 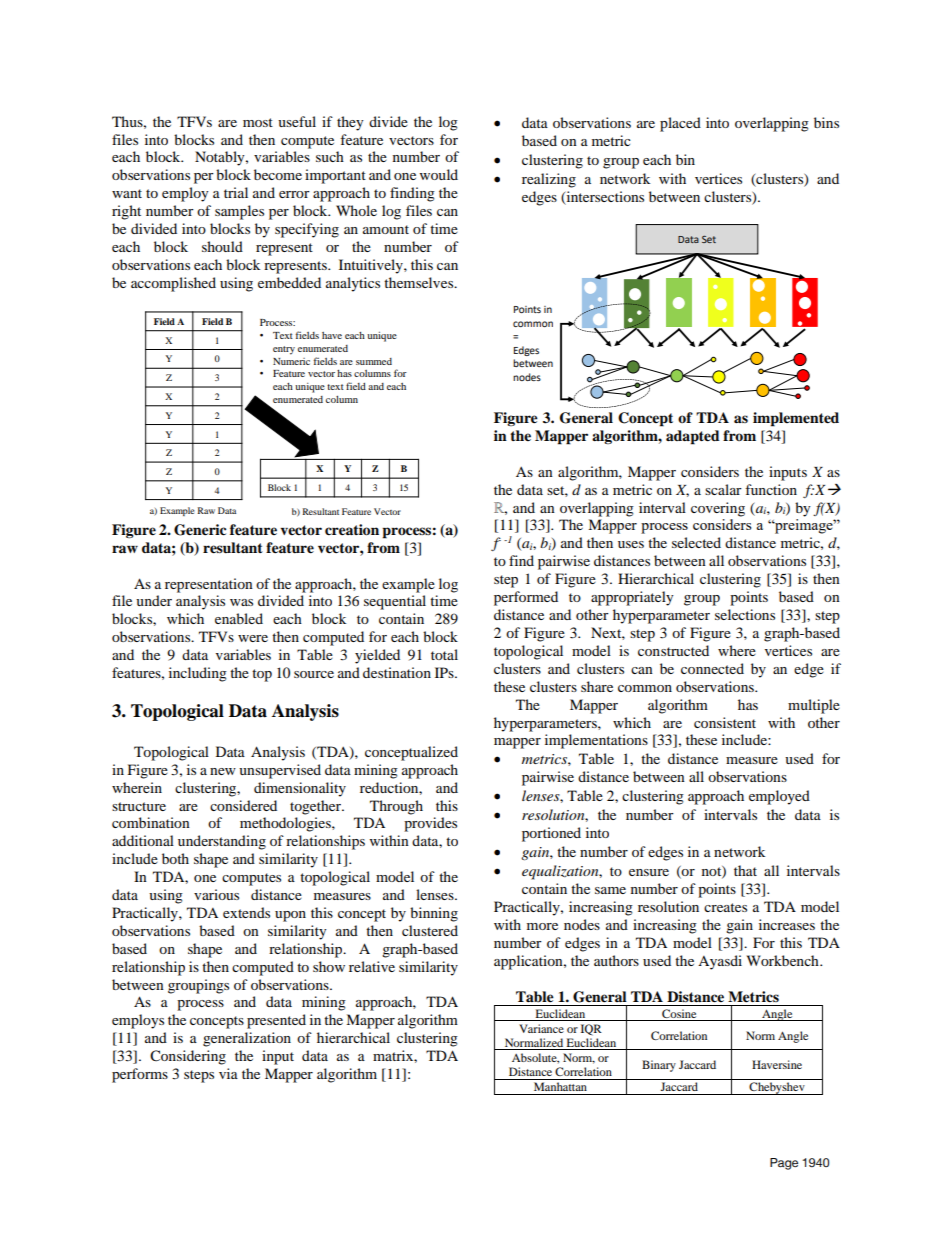 I want to click on were, so click(x=253, y=638).
